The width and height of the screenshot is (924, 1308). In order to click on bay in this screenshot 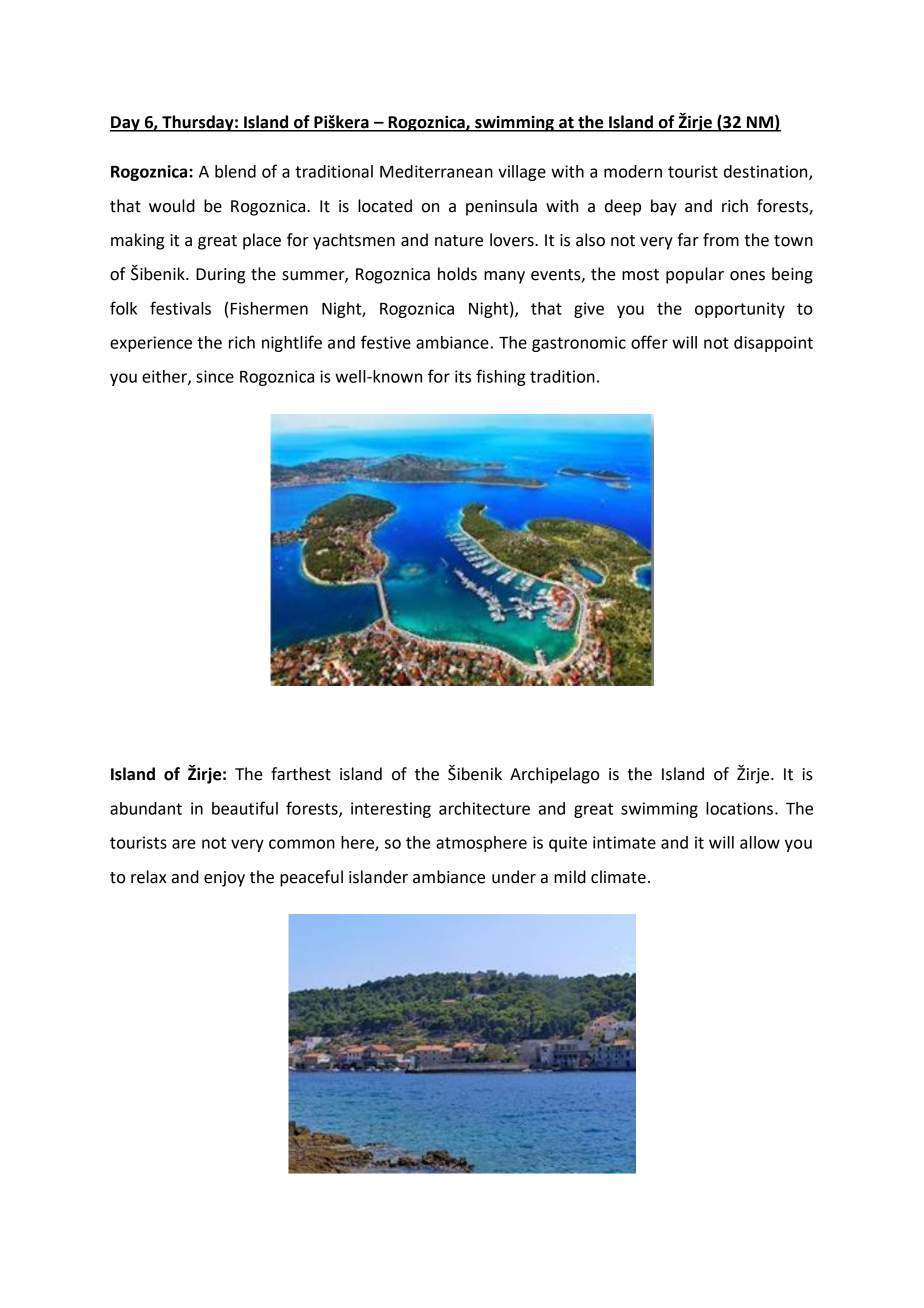, I will do `click(664, 207)`.
